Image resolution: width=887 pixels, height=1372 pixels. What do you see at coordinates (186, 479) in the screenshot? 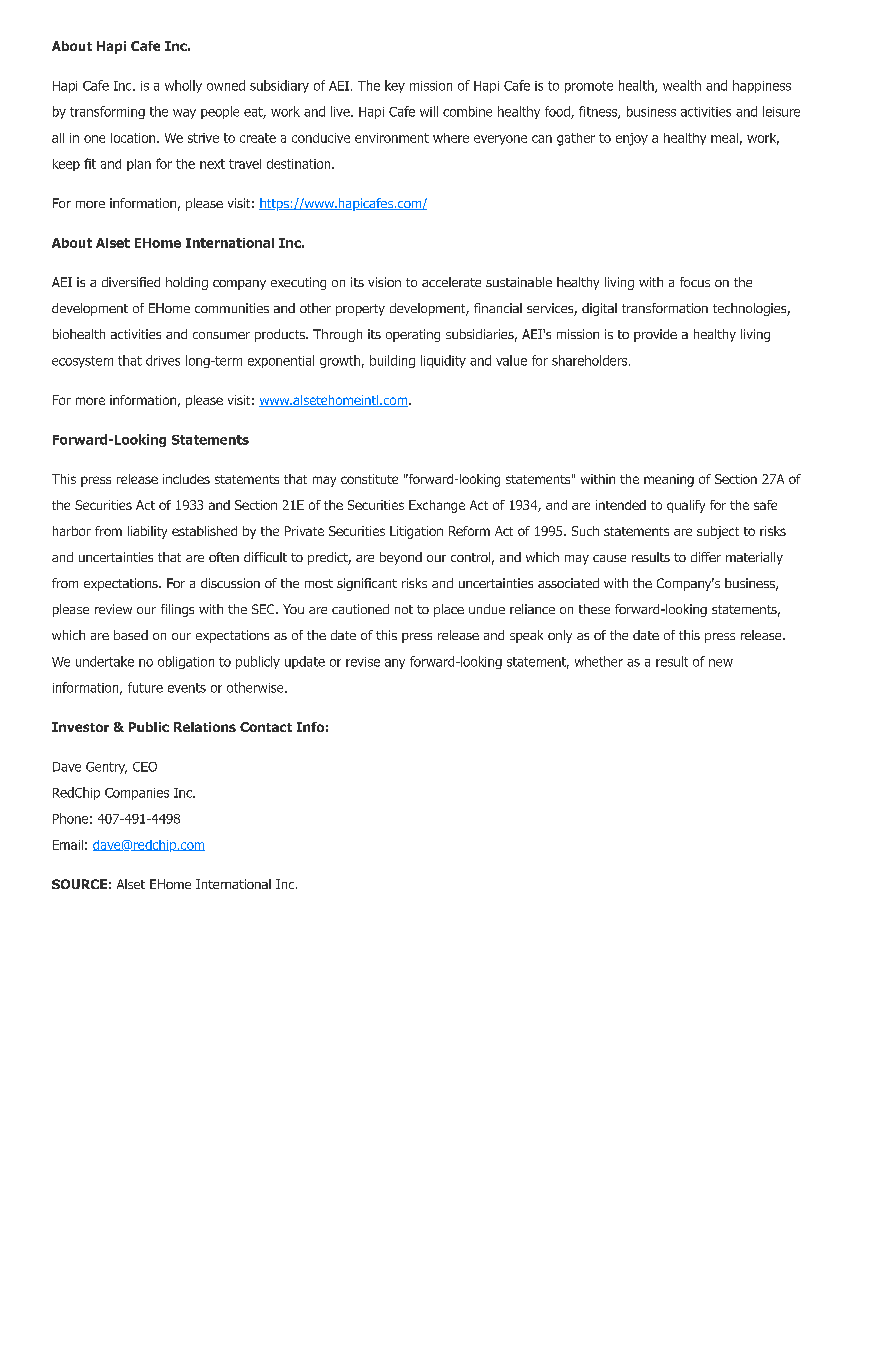
I see `includes` at bounding box center [186, 479].
